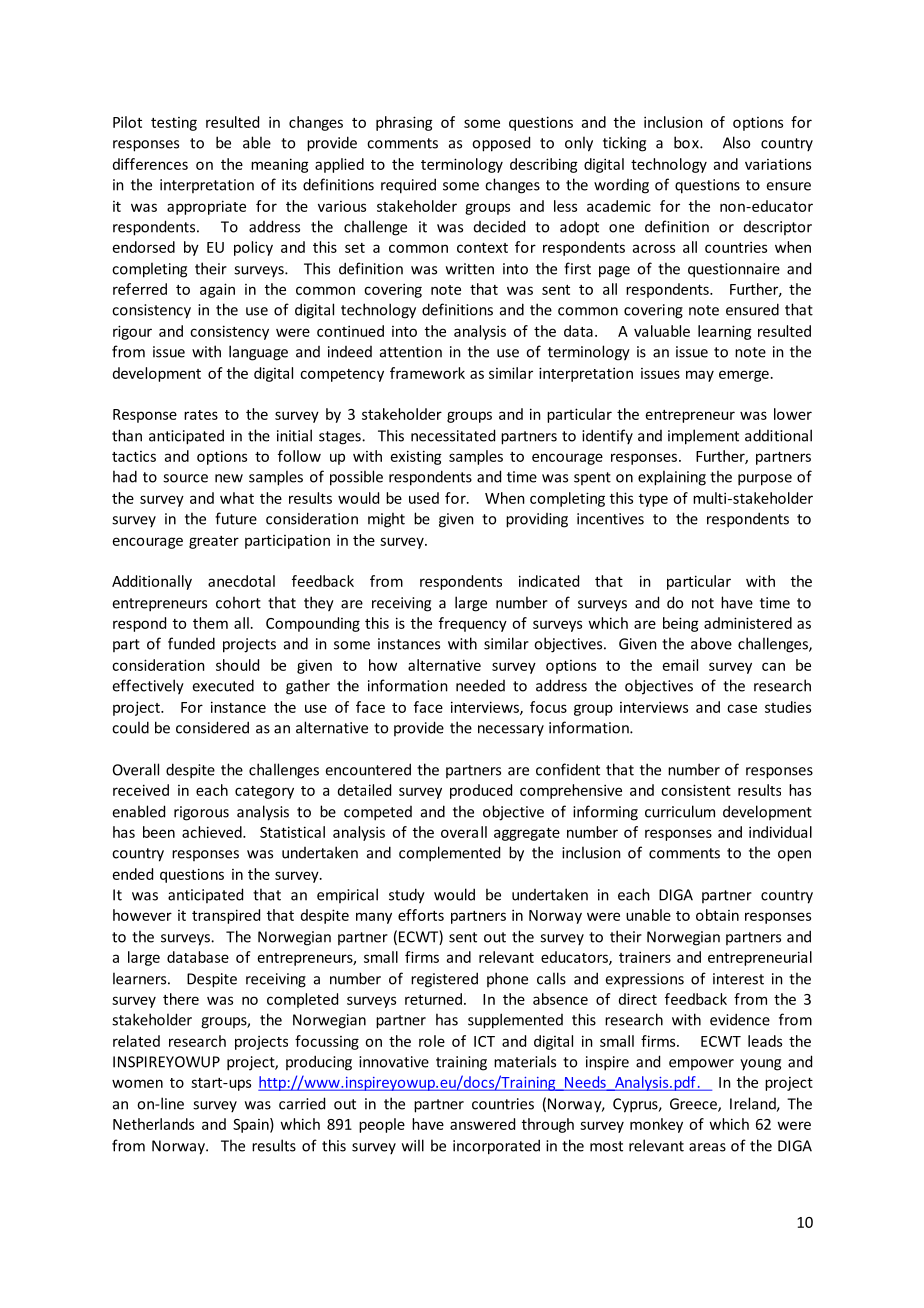 Image resolution: width=924 pixels, height=1308 pixels. Describe the element at coordinates (174, 124) in the image. I see `testing` at that location.
